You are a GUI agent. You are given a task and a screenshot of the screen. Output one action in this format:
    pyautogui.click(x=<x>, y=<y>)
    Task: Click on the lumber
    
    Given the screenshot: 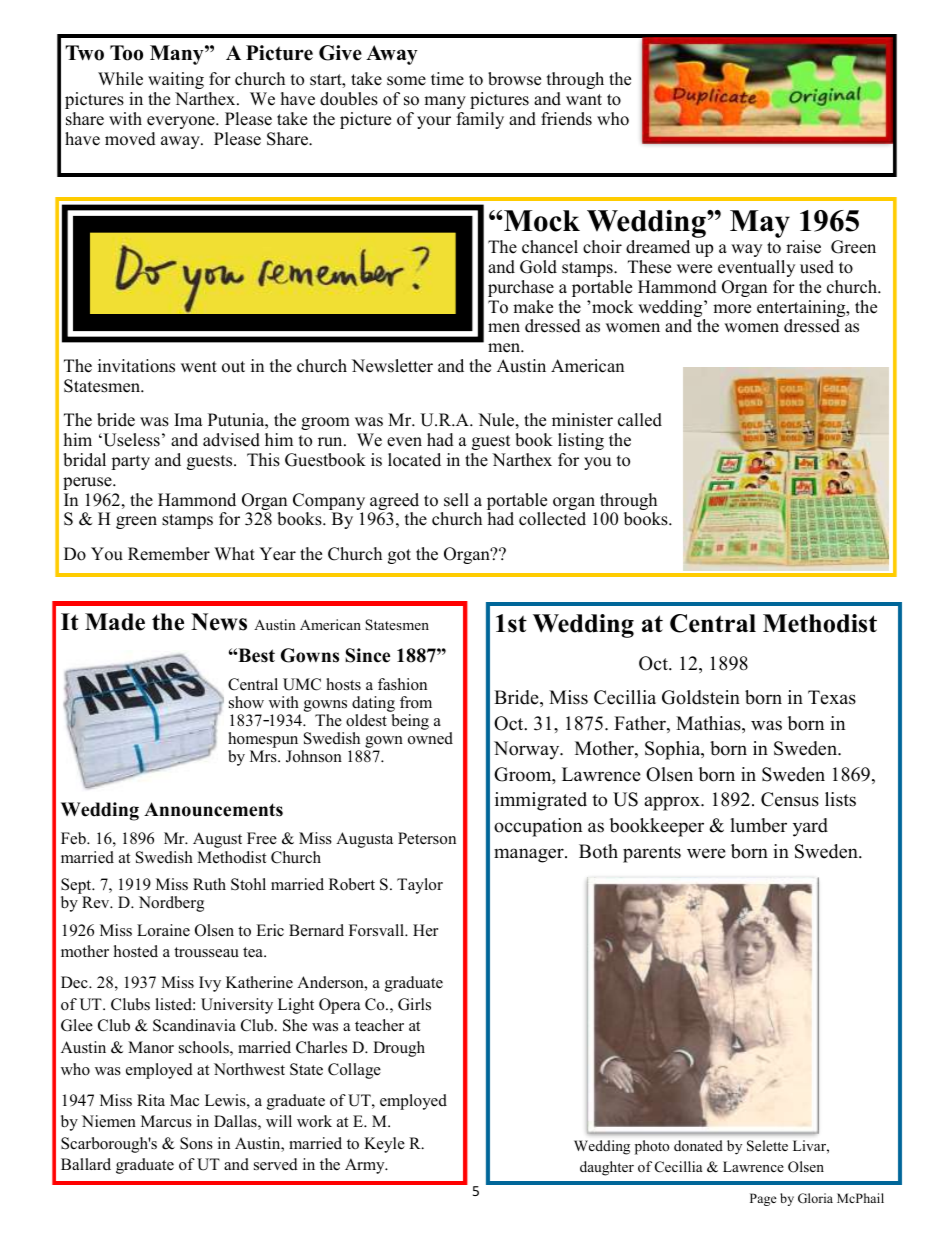 What is the action you would take?
    pyautogui.click(x=758, y=825)
